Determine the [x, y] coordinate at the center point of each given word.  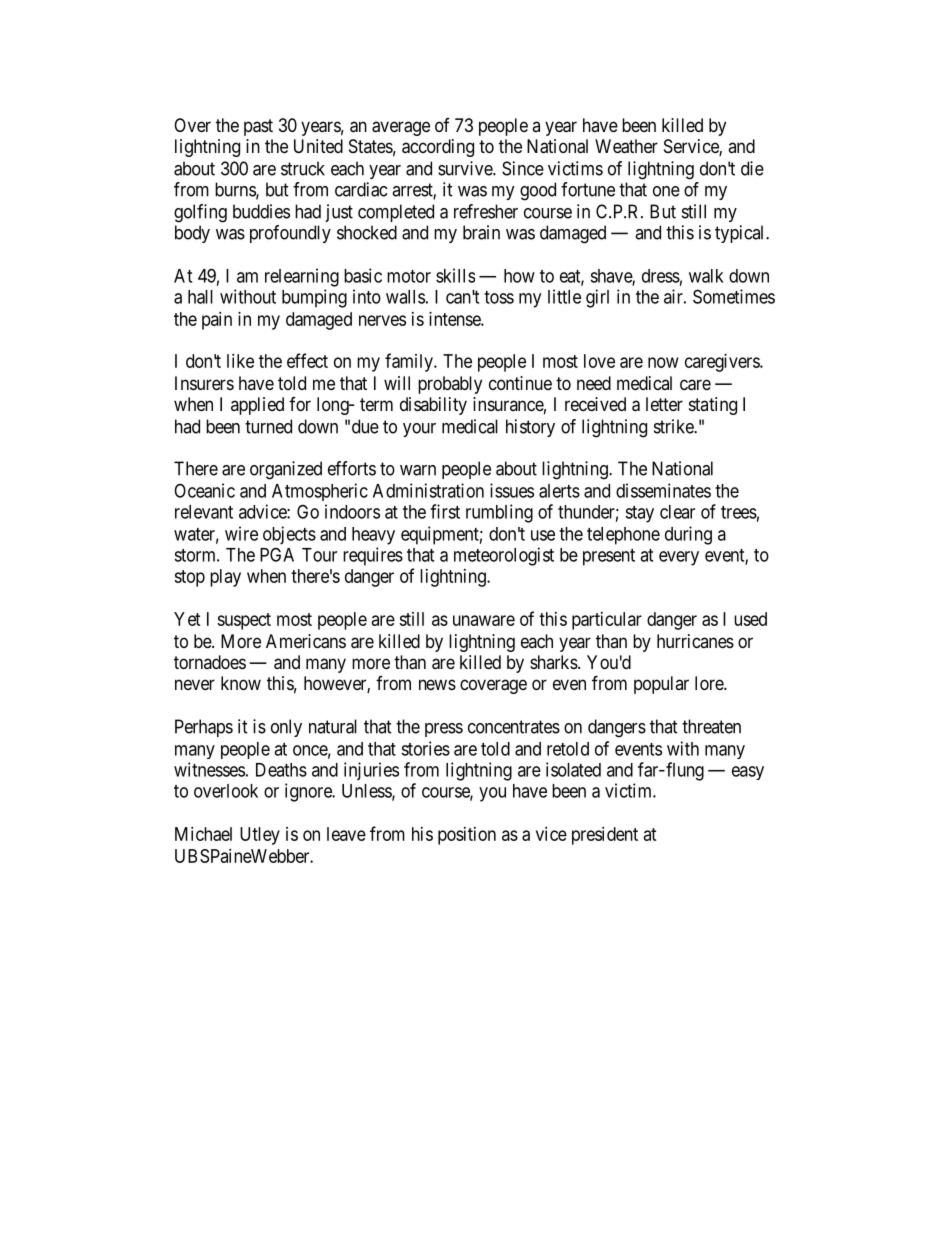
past [258, 127]
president [605, 836]
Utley [260, 836]
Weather [626, 146]
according [438, 148]
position [467, 836]
